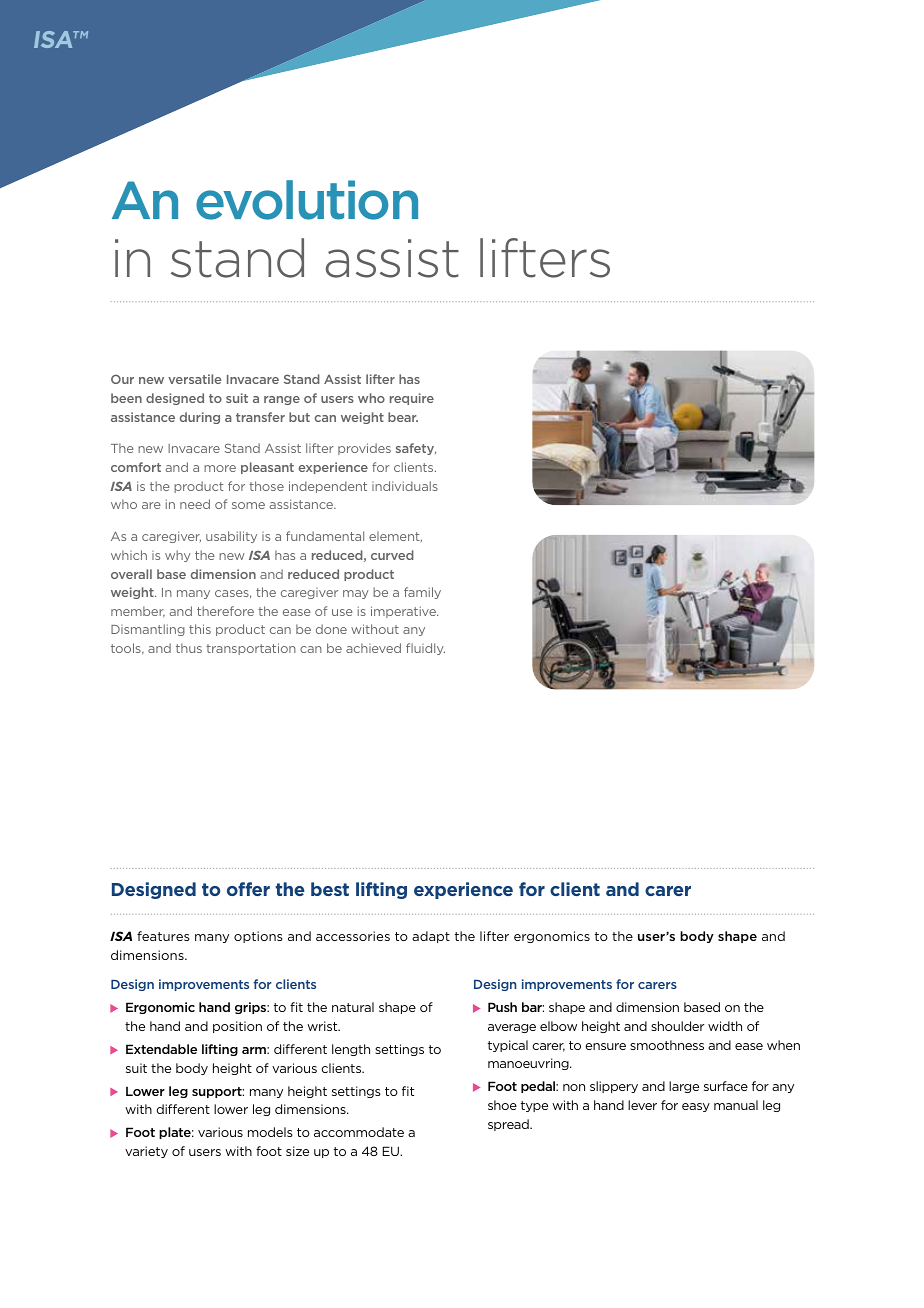 The image size is (924, 1308). I want to click on evolution, so click(307, 200).
